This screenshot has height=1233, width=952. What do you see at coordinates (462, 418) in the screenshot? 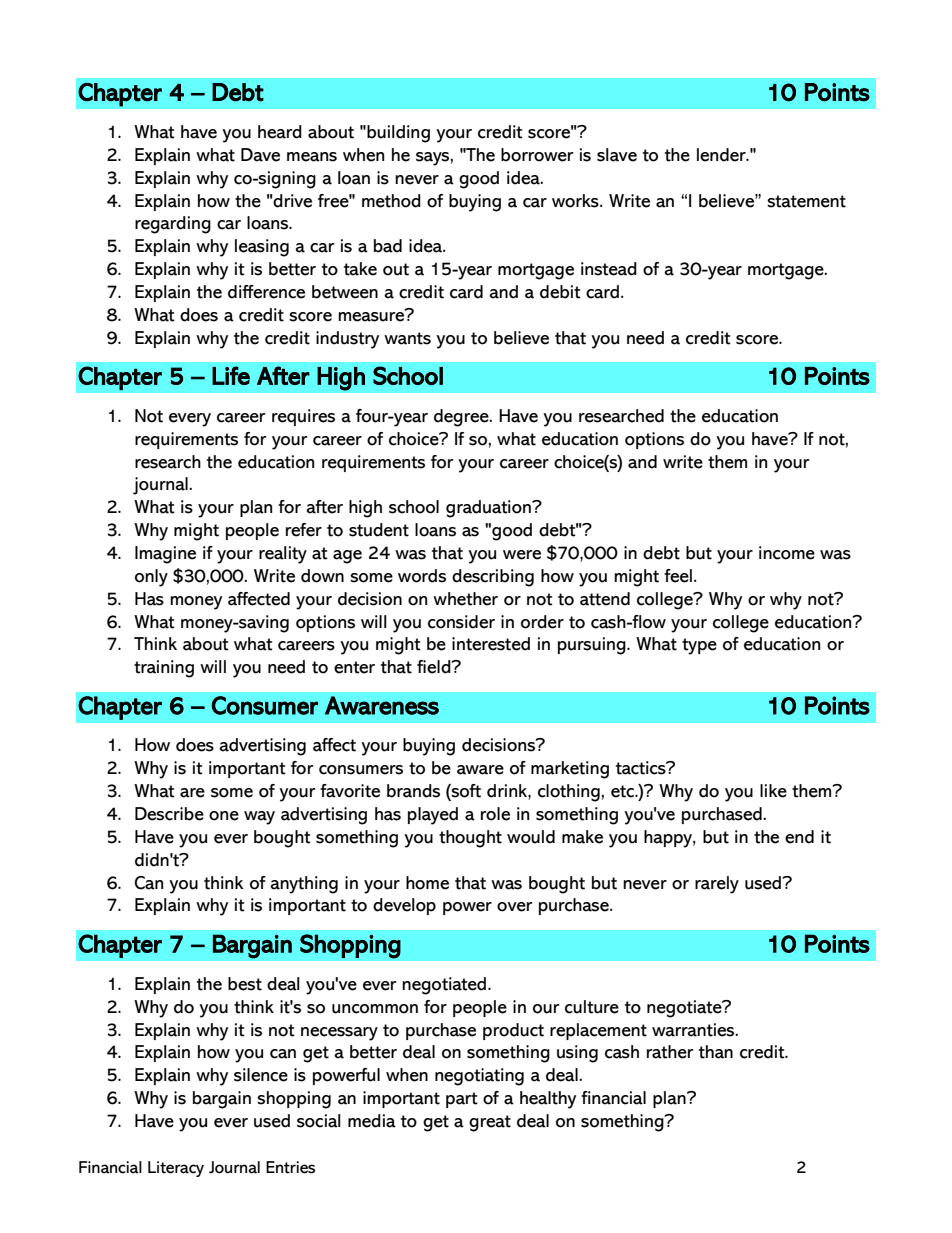
I see `degree` at bounding box center [462, 418].
